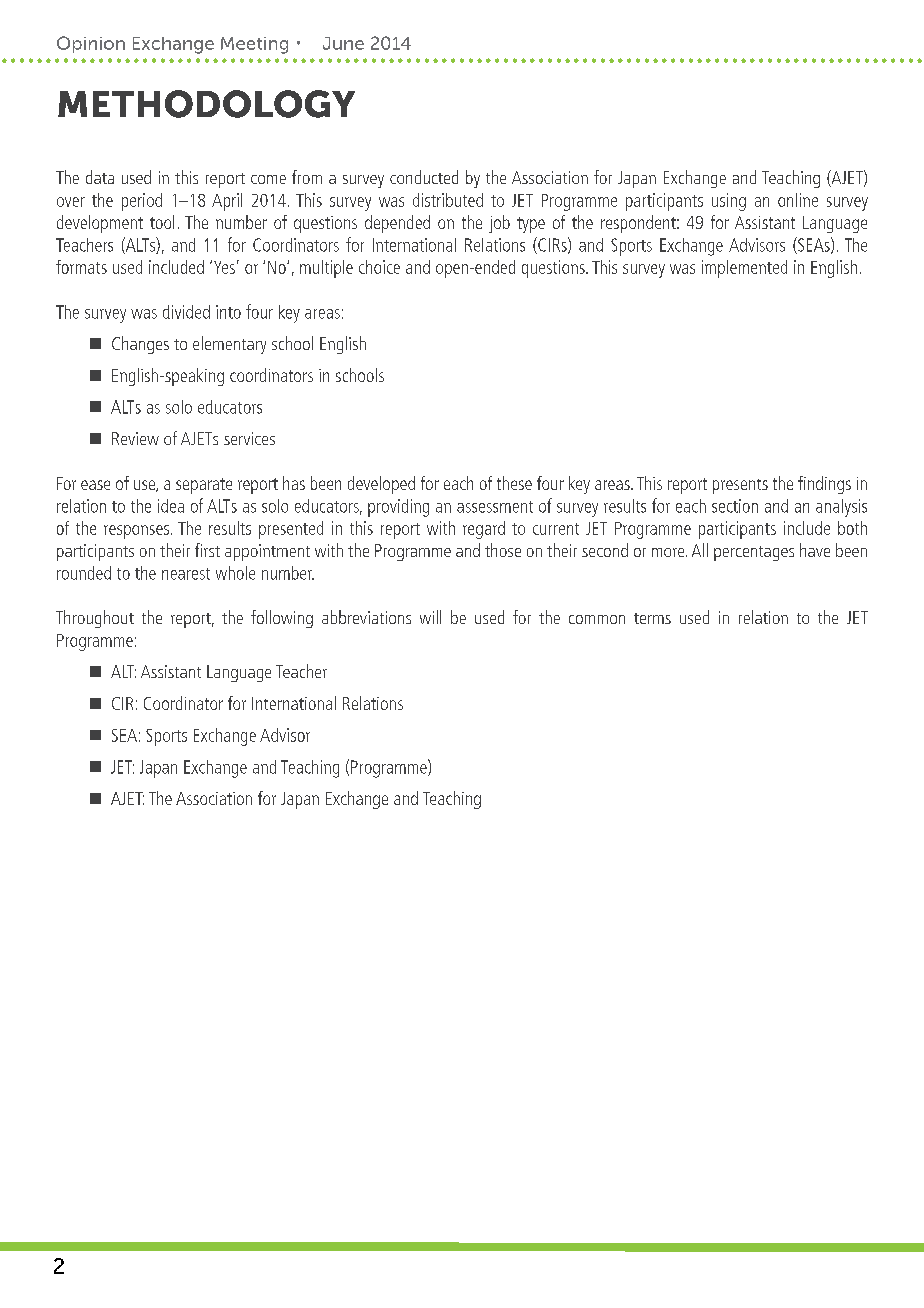 The width and height of the screenshot is (924, 1308). Describe the element at coordinates (379, 267) in the screenshot. I see `choice` at that location.
